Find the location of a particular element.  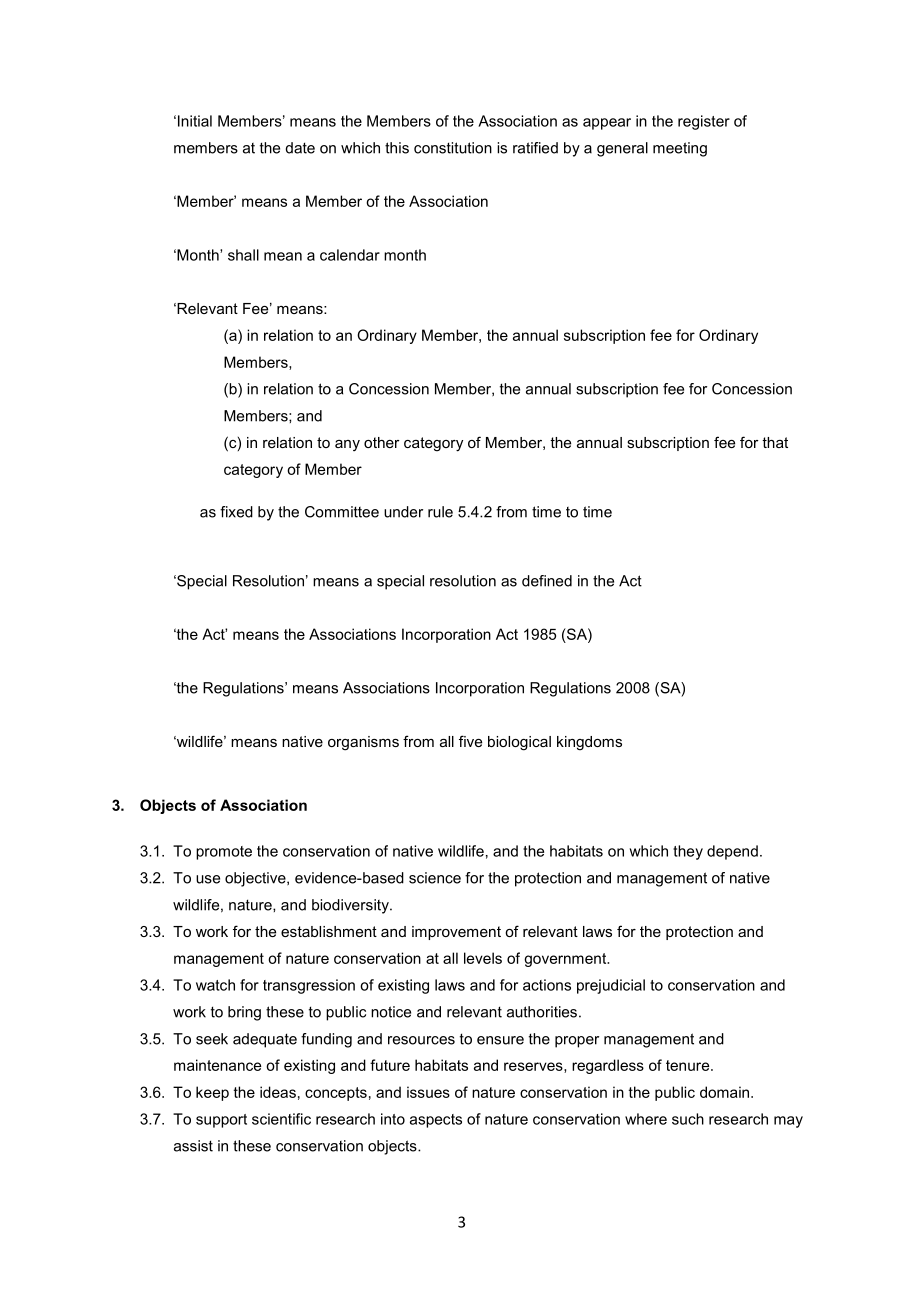

scientific is located at coordinates (281, 1119).
